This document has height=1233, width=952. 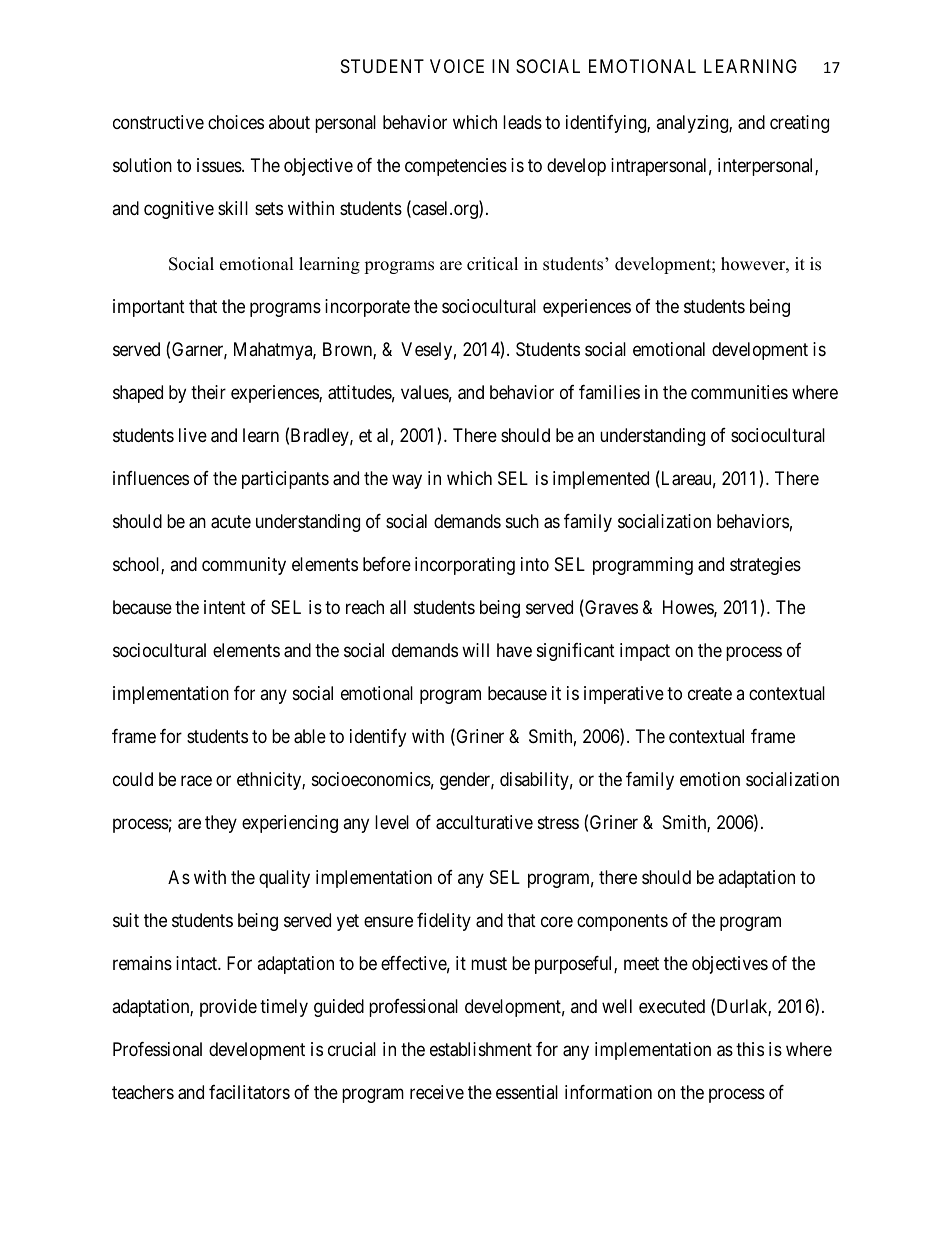 I want to click on choices, so click(x=236, y=122).
